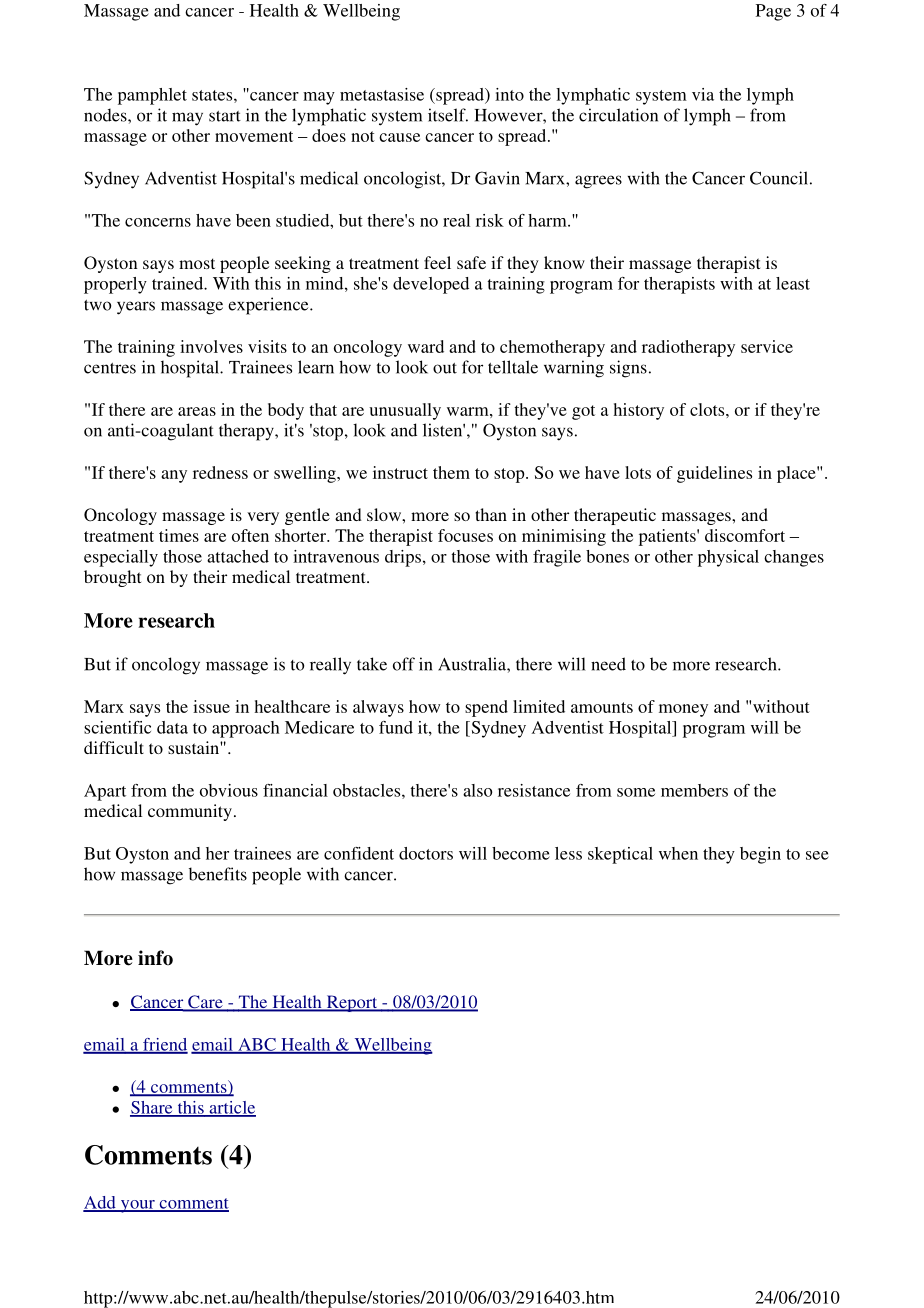 This screenshot has width=924, height=1308. Describe the element at coordinates (477, 790) in the screenshot. I see `also` at that location.
